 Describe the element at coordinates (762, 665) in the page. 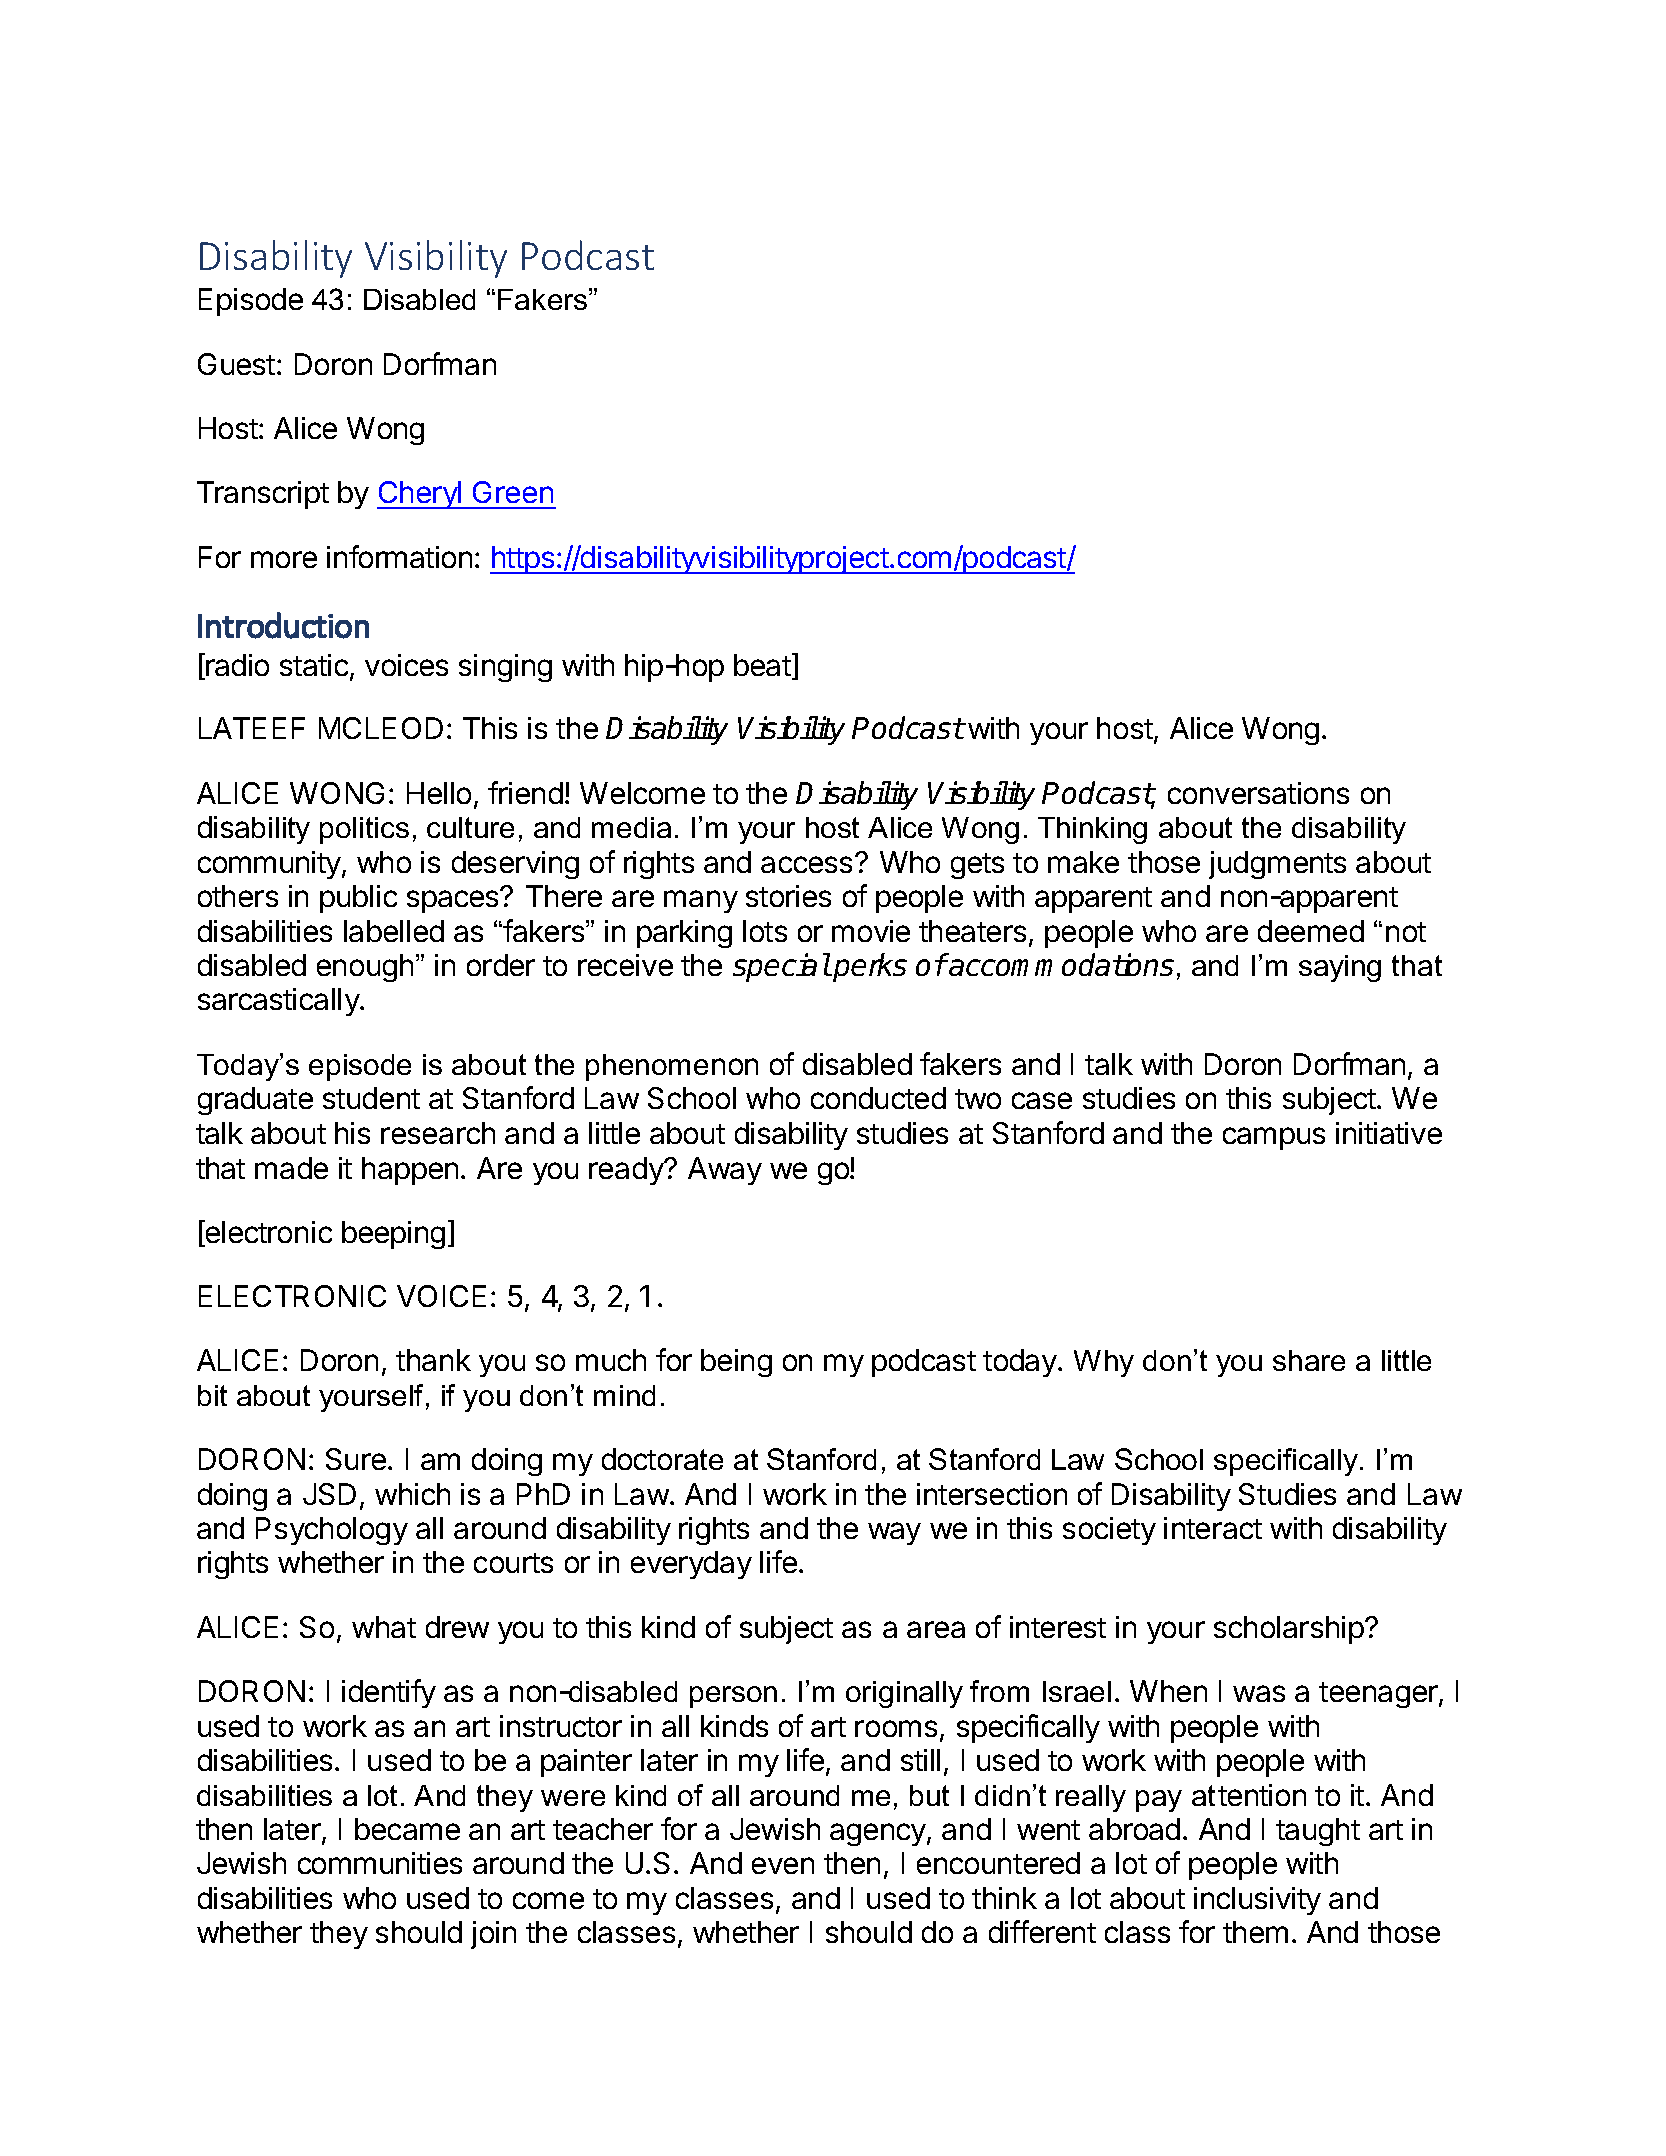

I see `beat` at that location.
